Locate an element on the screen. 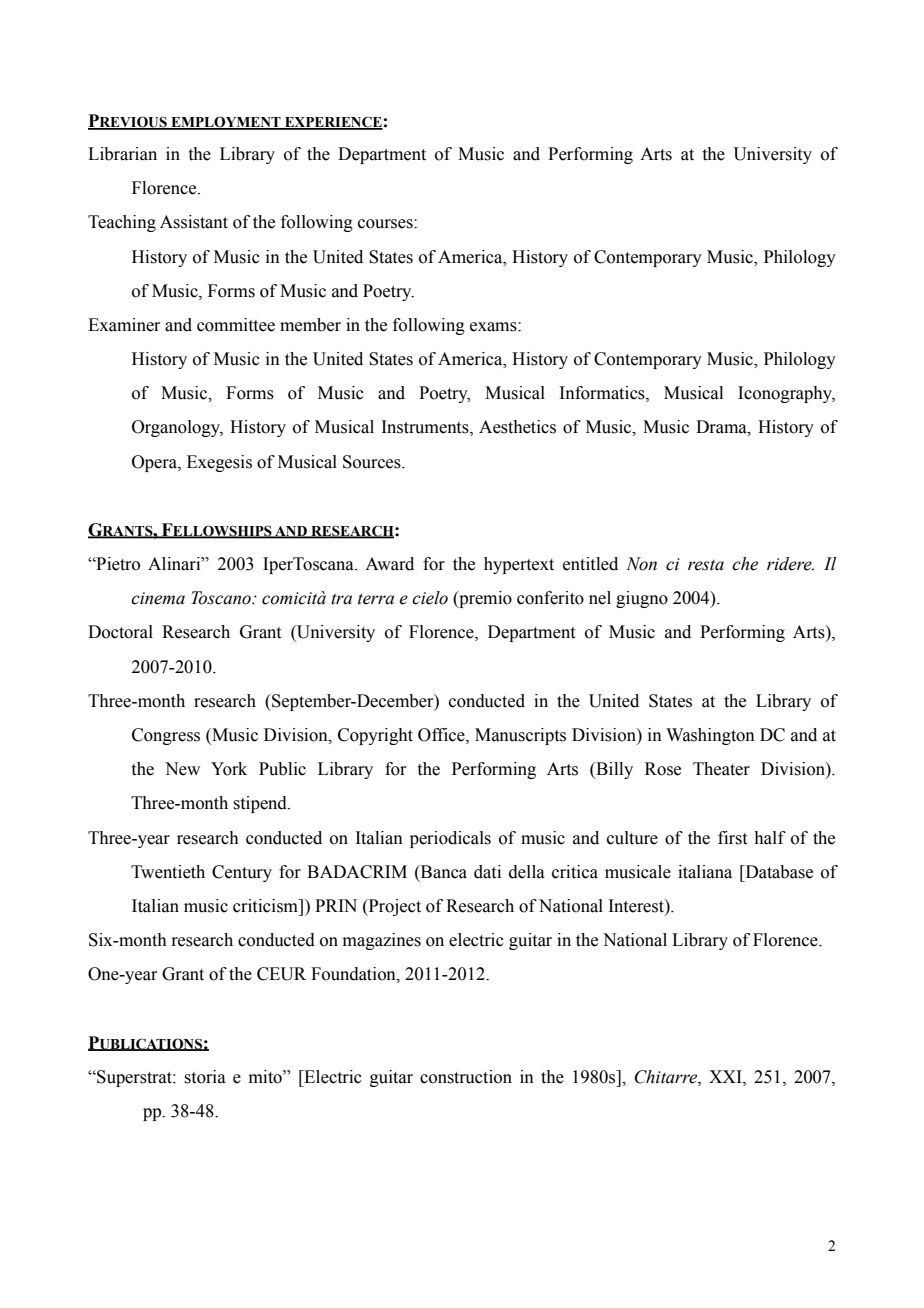  Iconography is located at coordinates (786, 394).
